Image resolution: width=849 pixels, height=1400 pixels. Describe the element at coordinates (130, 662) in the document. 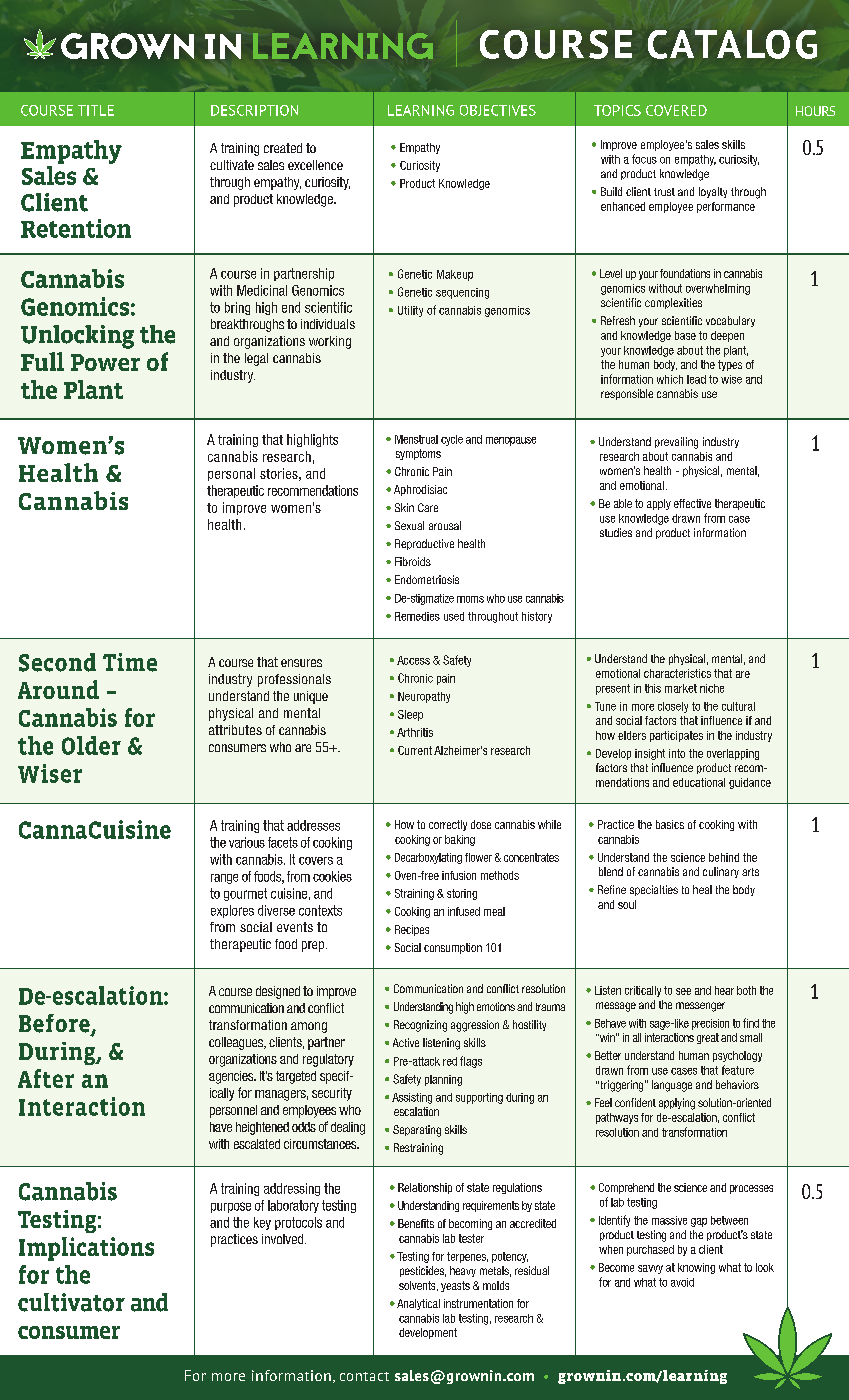

I see `Time` at that location.
